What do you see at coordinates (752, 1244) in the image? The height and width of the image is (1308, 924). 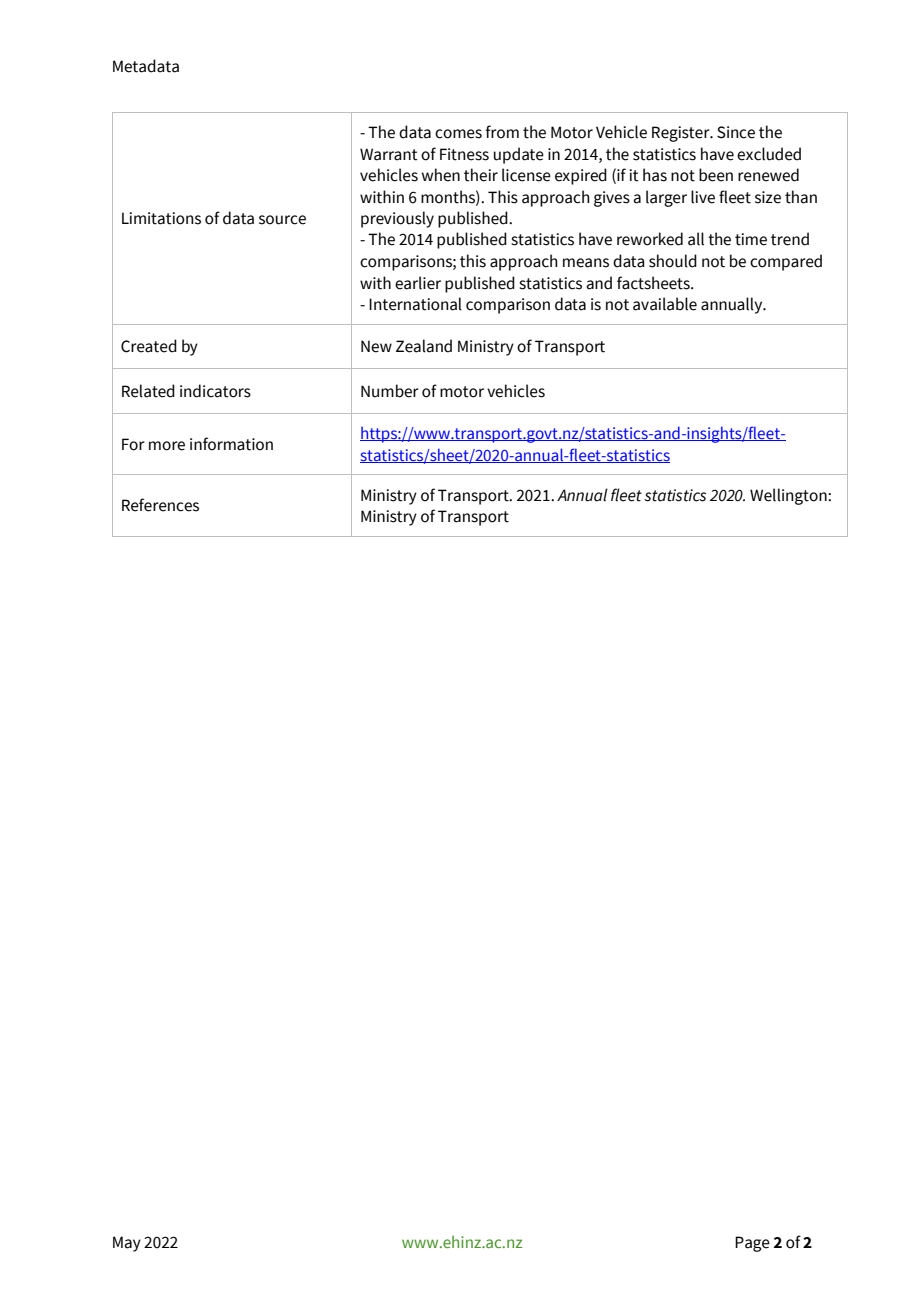 I see `Page` at bounding box center [752, 1244].
